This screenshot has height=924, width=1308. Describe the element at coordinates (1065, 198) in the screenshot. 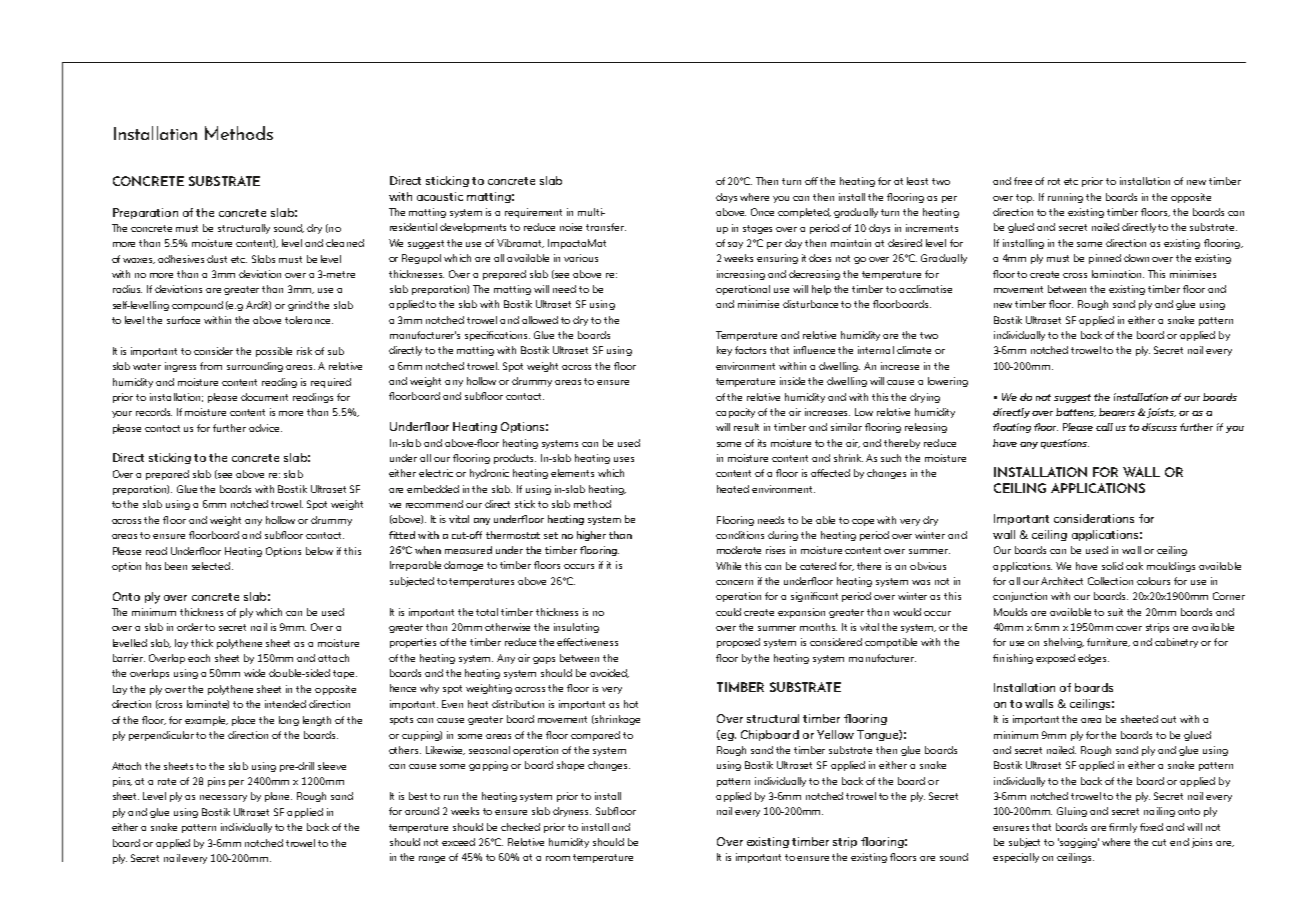

I see `running` at that location.
